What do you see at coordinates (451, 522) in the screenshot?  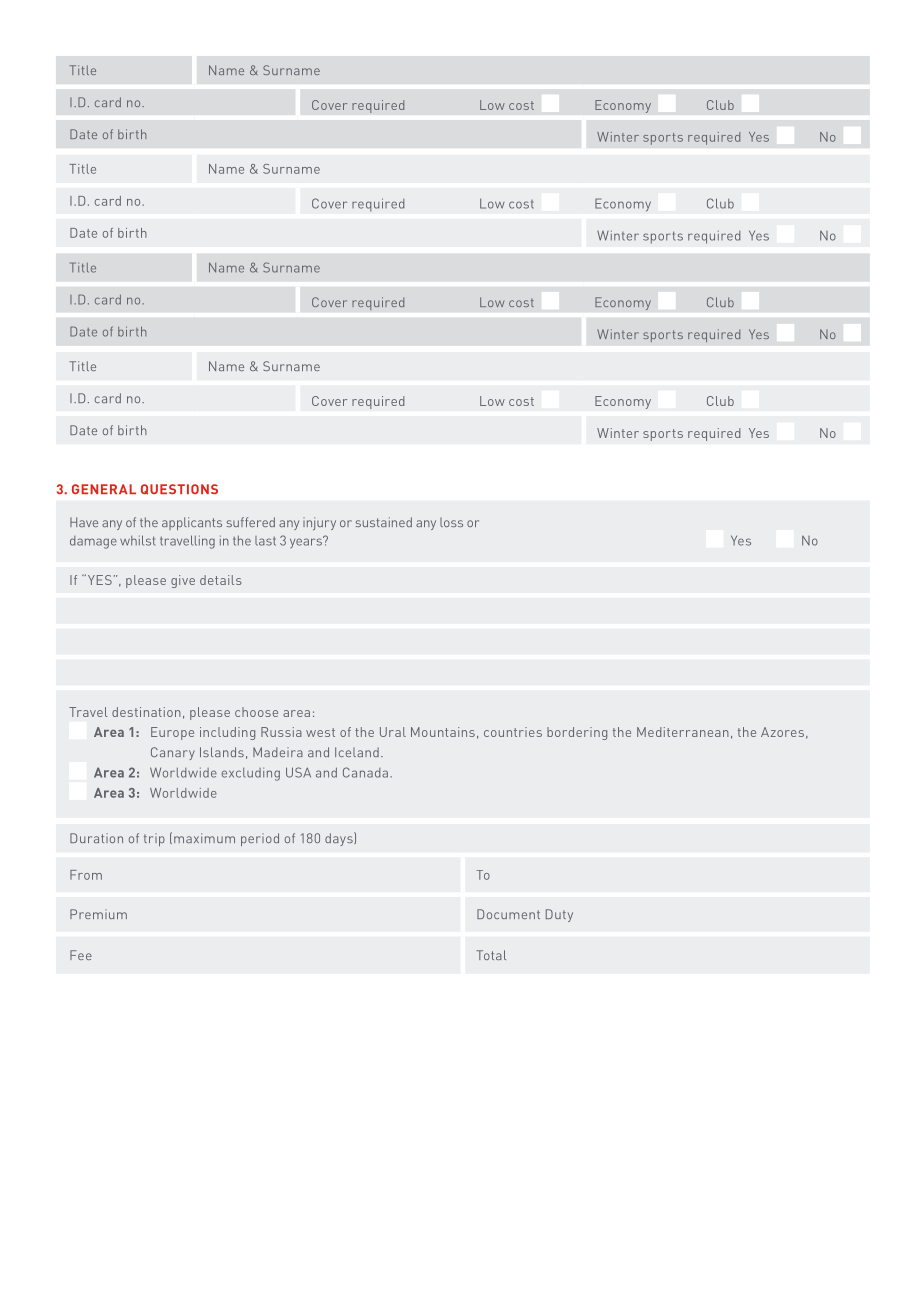 I see `loss` at bounding box center [451, 522].
